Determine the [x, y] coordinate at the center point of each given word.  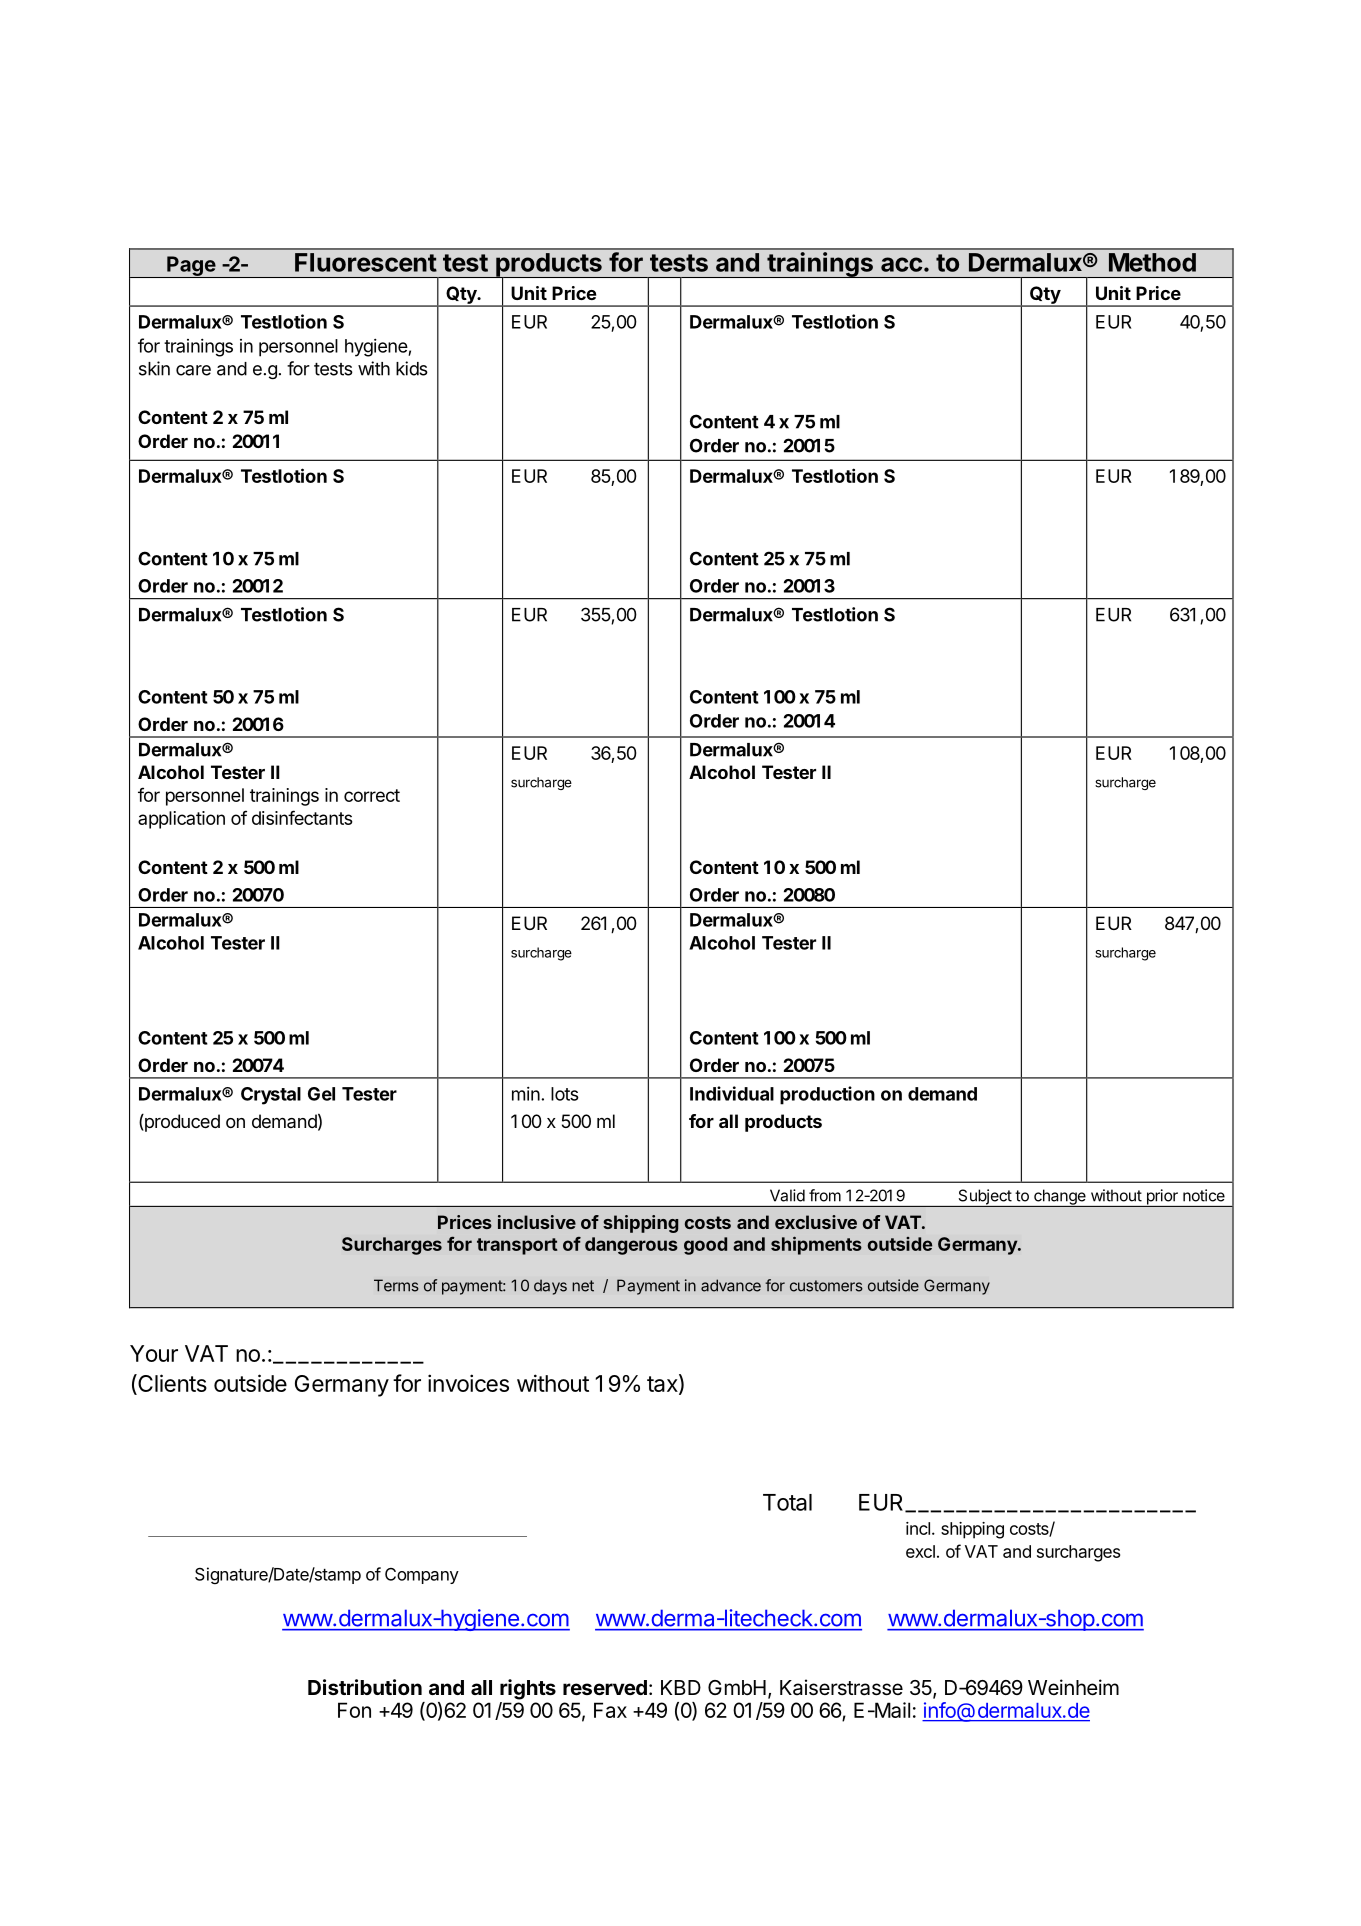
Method [1152, 262]
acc [901, 264]
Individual [732, 1093]
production [827, 1095]
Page [191, 267]
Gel [321, 1094]
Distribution [365, 1687]
